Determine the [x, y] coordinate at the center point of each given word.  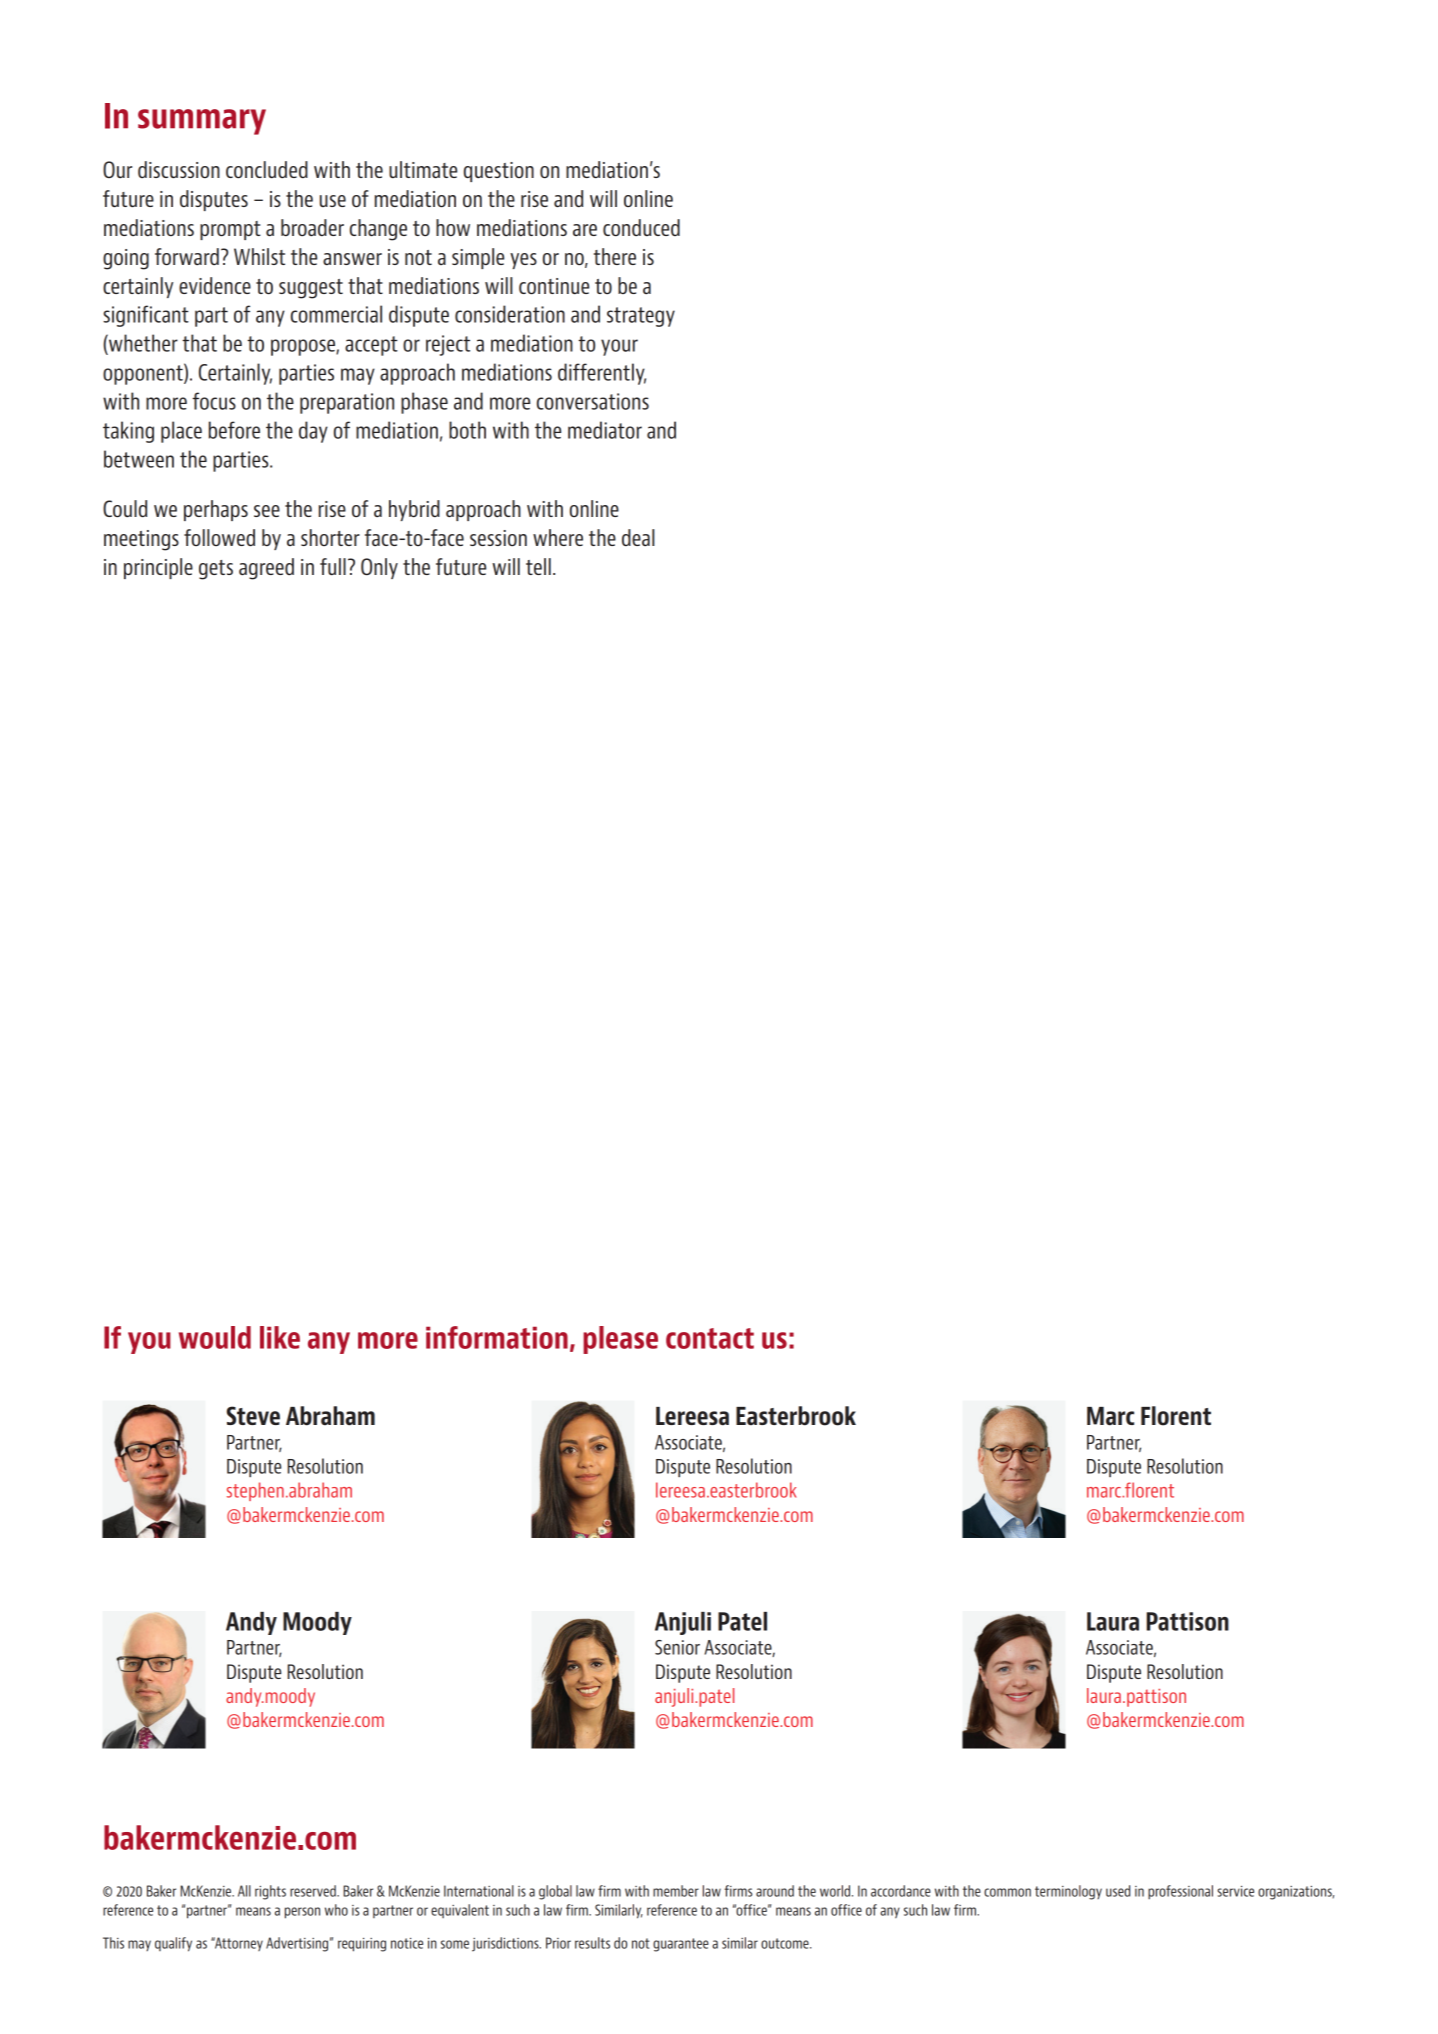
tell [538, 566]
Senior [677, 1647]
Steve [253, 1415]
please [620, 1340]
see [267, 511]
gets [216, 570]
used [1118, 1891]
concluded [267, 169]
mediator [605, 430]
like [280, 1337]
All [244, 1891]
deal [638, 537]
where [558, 537]
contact [710, 1338]
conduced [641, 227]
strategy [641, 317]
